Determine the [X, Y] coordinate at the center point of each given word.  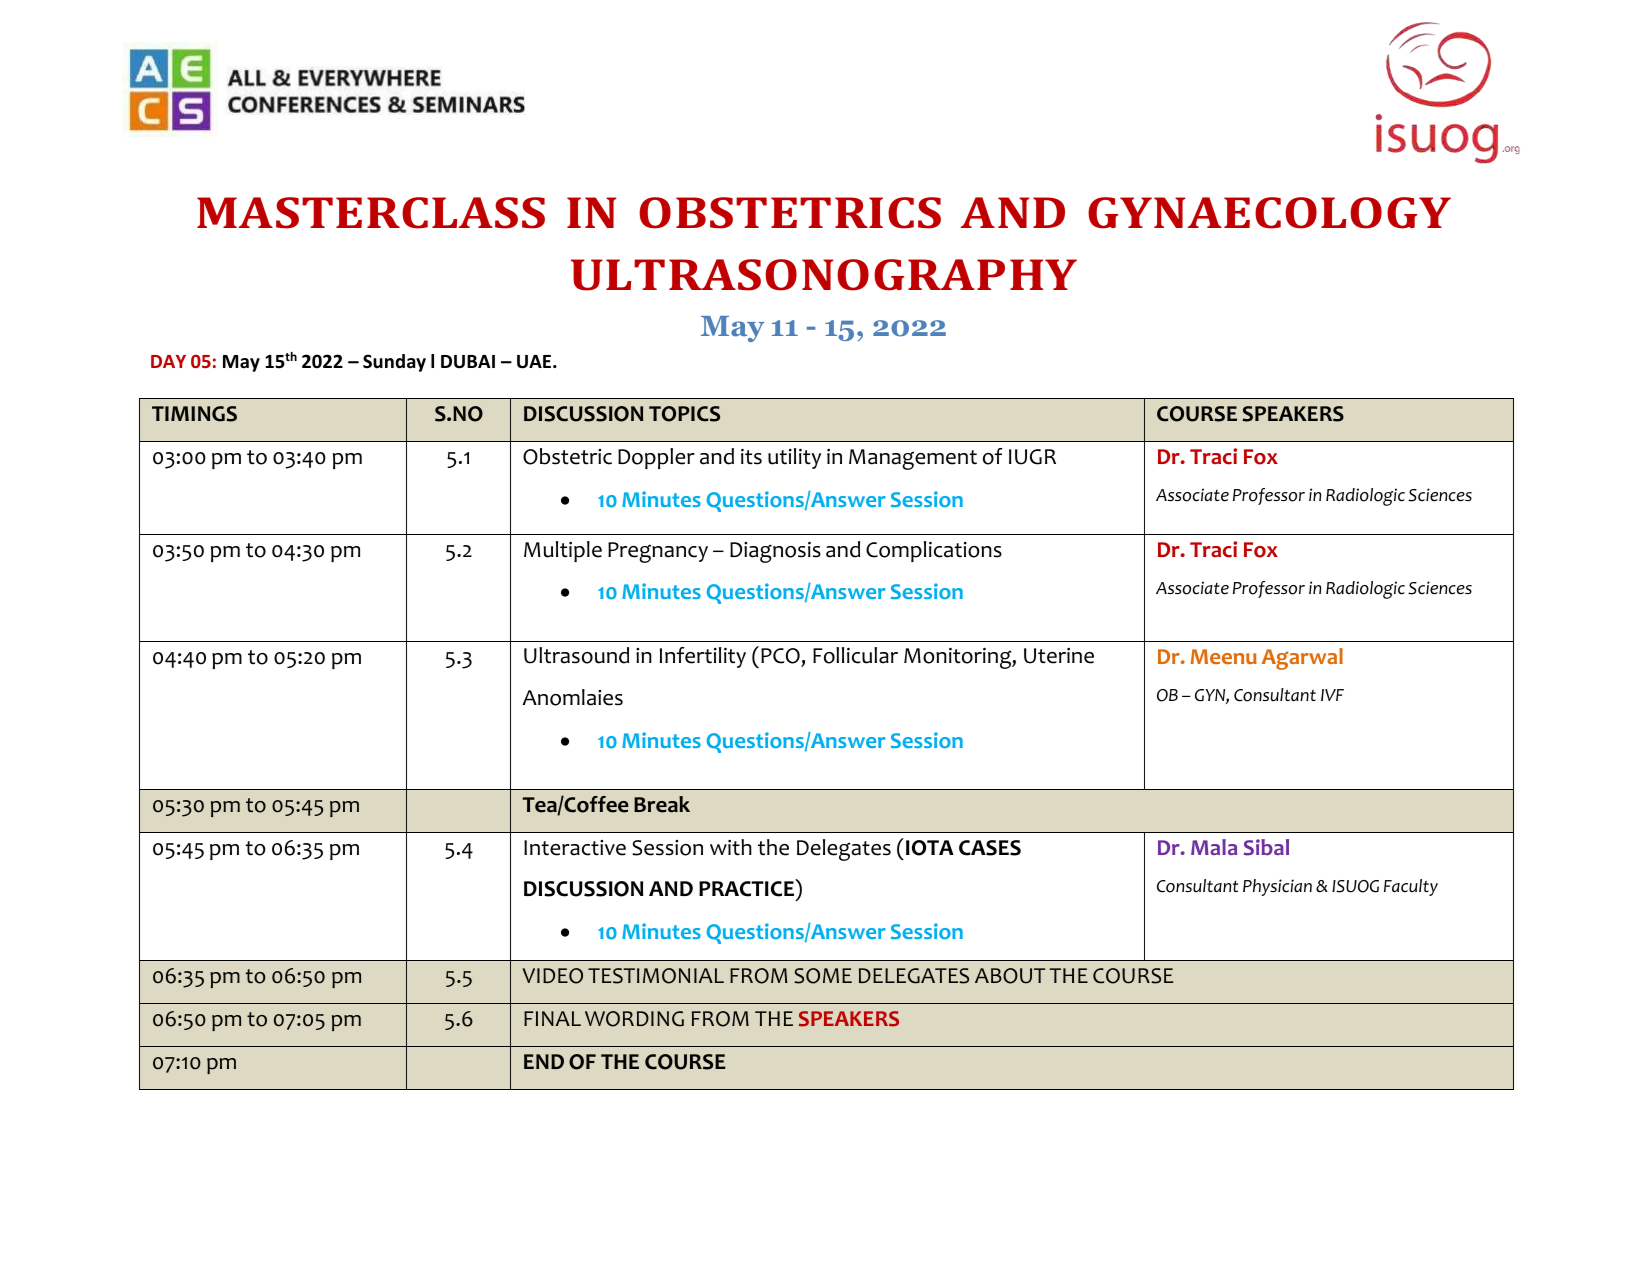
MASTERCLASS [371, 213]
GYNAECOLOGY [1269, 213]
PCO [780, 656]
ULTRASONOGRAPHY [824, 275]
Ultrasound [576, 655]
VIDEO [553, 976]
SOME [823, 976]
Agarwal [1302, 659]
